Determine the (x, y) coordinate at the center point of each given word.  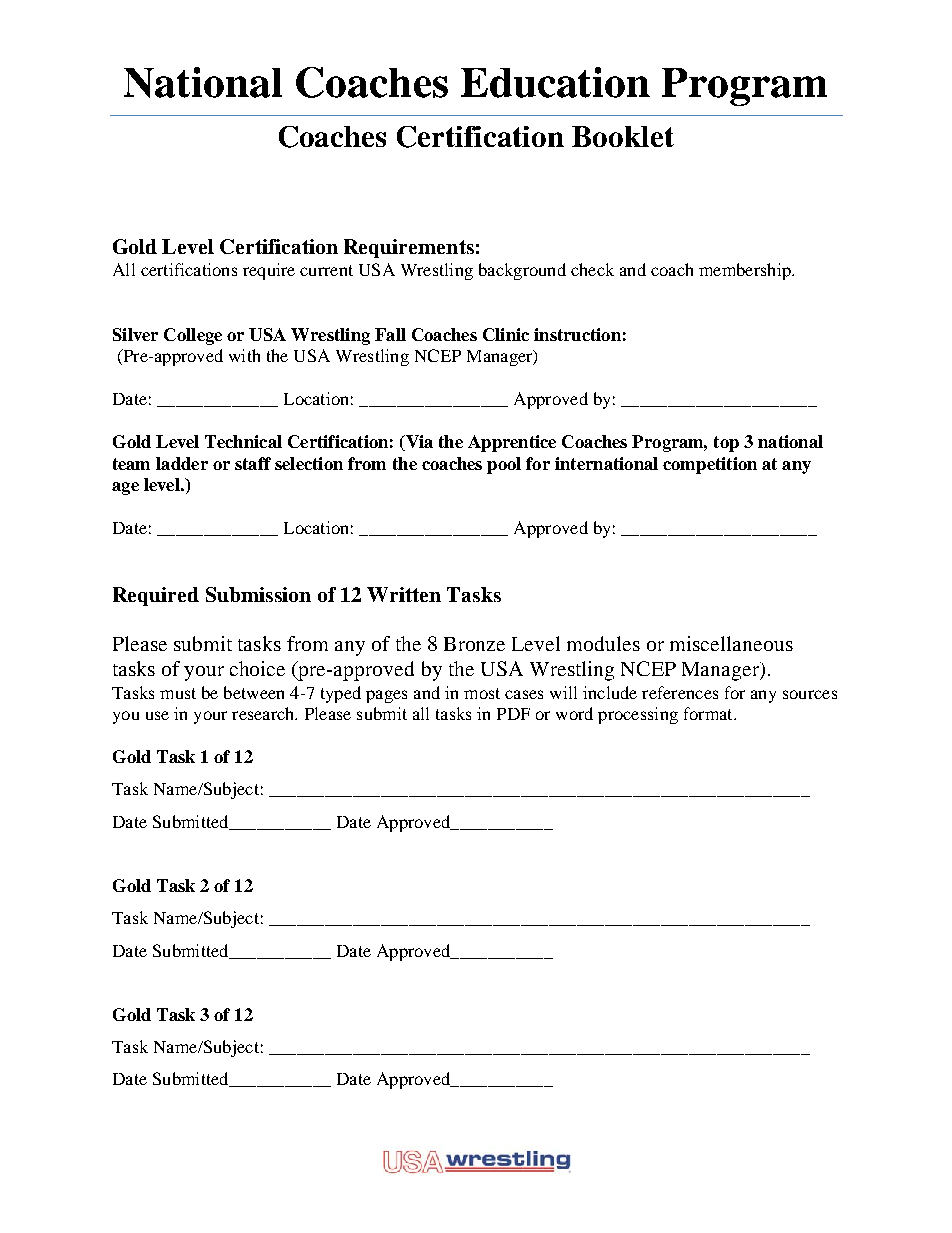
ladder (182, 463)
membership (746, 271)
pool (504, 465)
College (193, 336)
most (482, 693)
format (709, 713)
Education (555, 82)
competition (710, 465)
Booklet (623, 136)
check (592, 269)
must (178, 693)
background (522, 271)
